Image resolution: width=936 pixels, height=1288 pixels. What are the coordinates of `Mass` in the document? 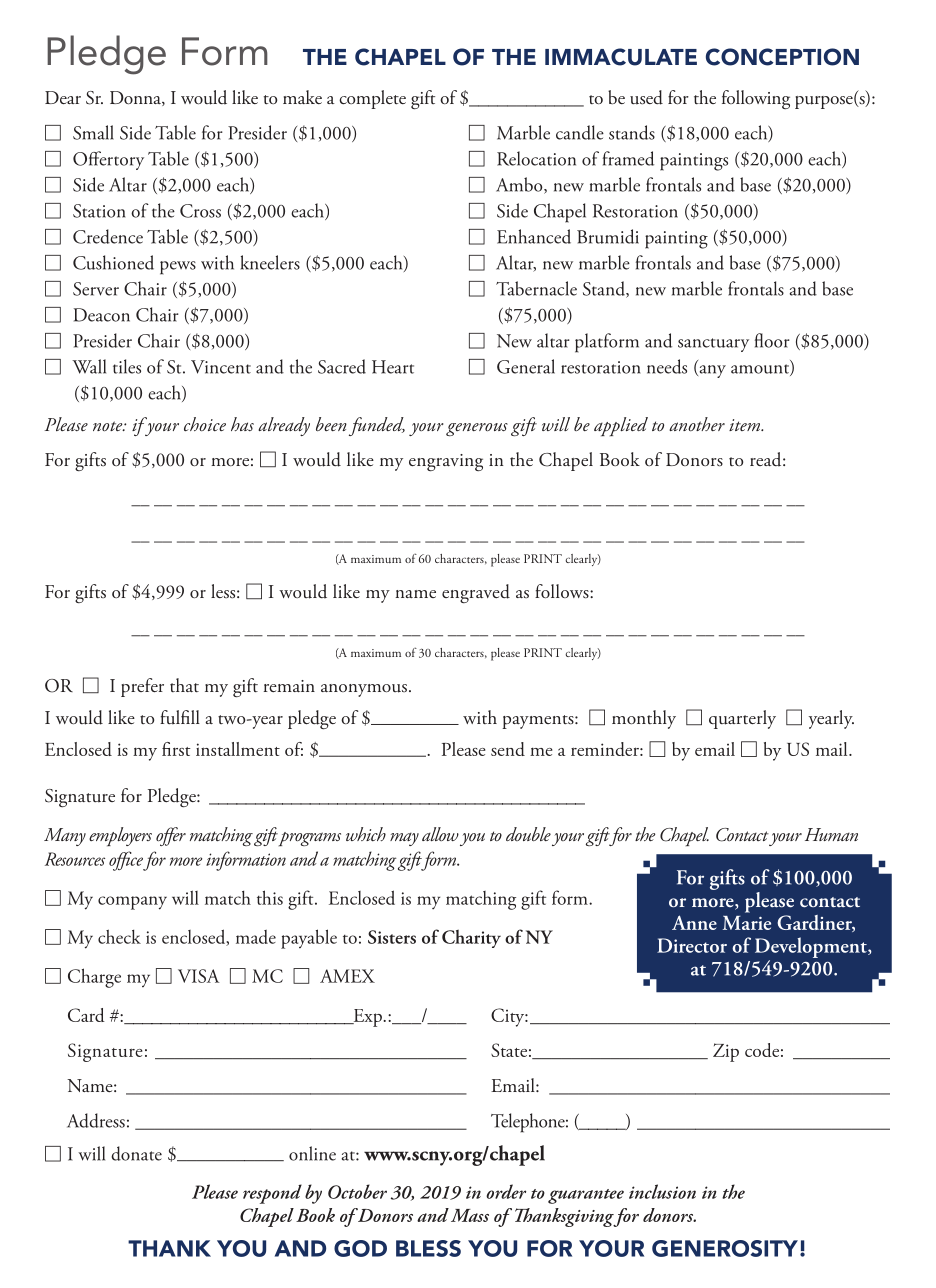 It's located at (470, 1215).
